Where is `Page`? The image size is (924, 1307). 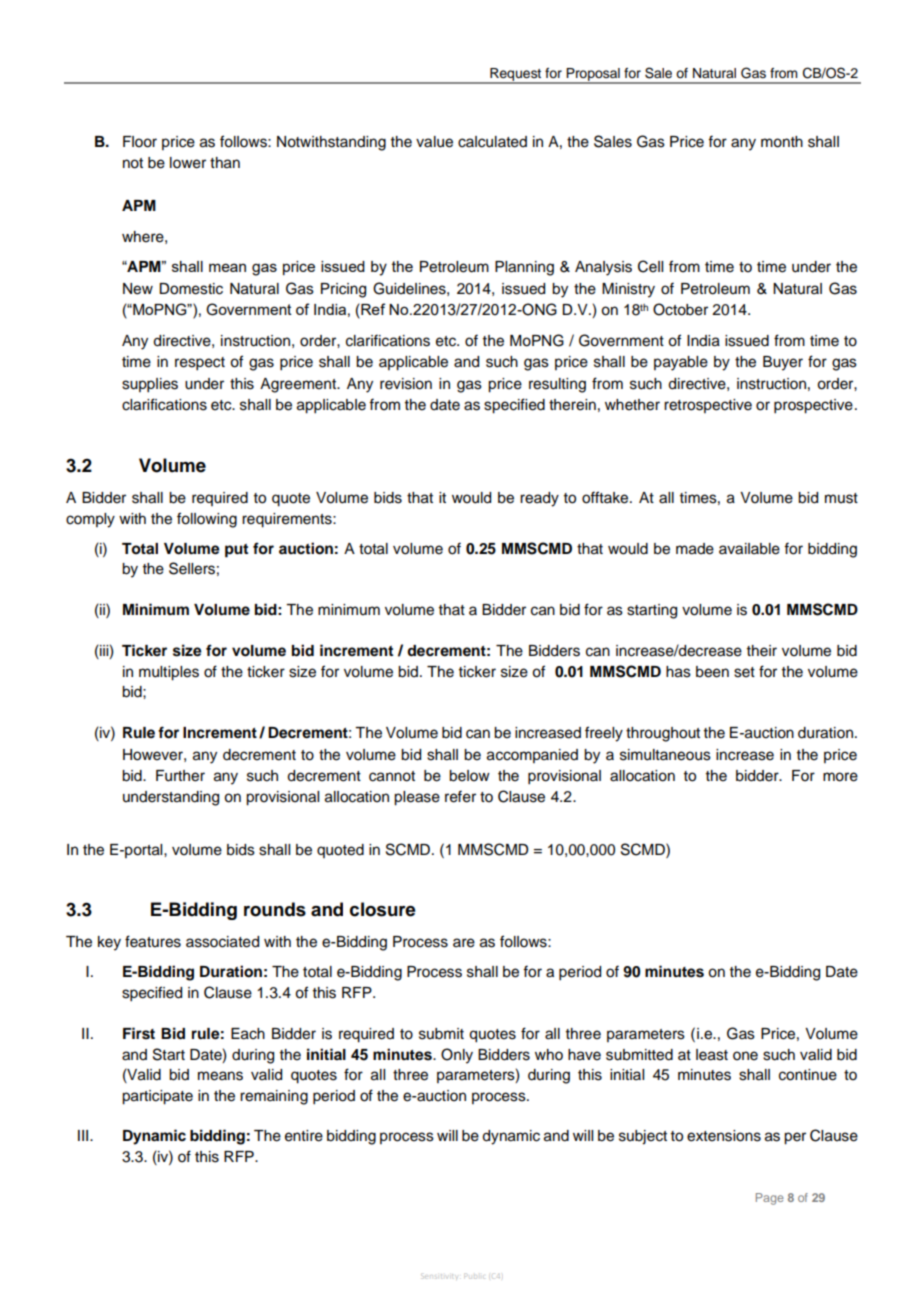 Page is located at coordinates (770, 1199).
